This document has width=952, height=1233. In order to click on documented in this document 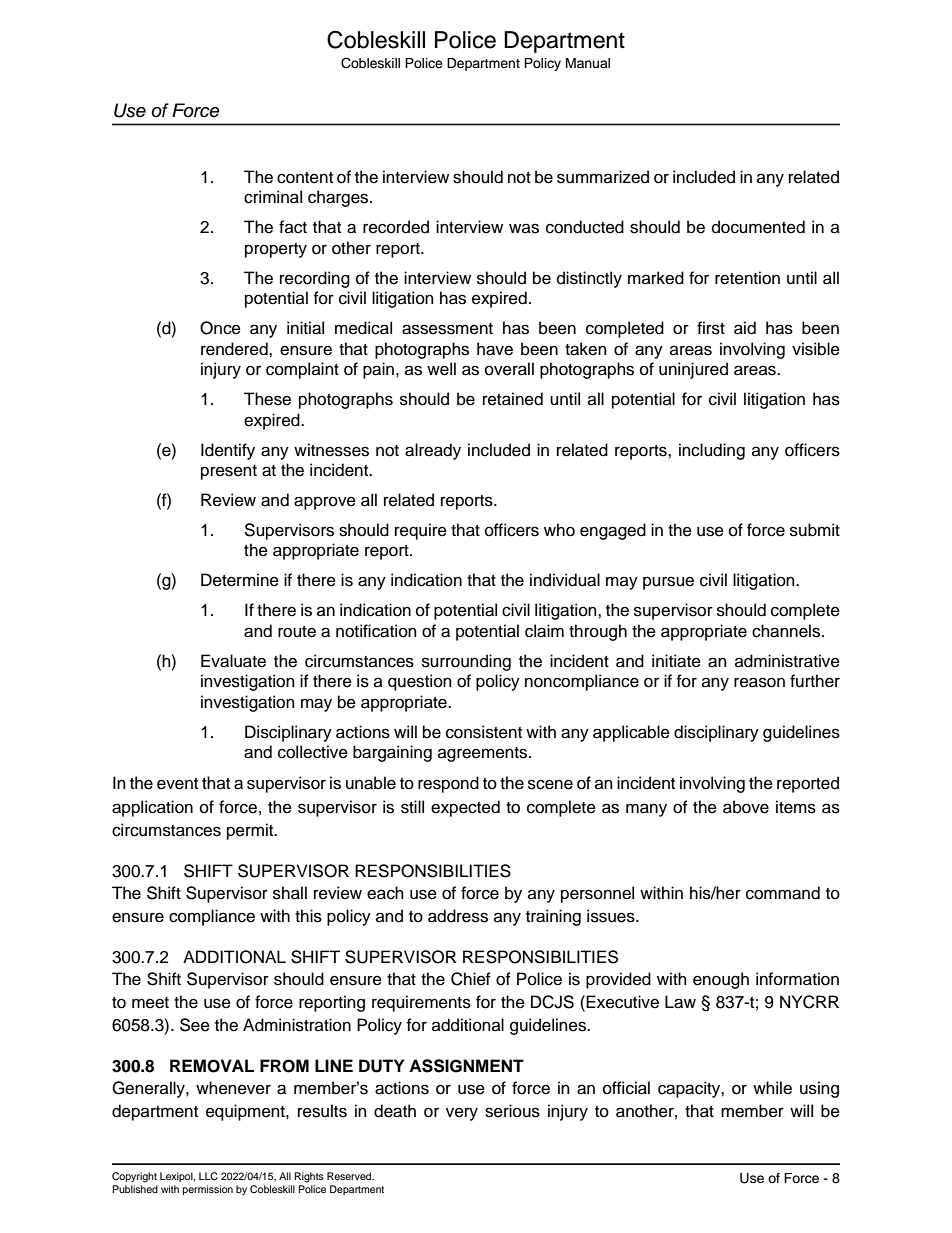, I will do `click(758, 227)`.
